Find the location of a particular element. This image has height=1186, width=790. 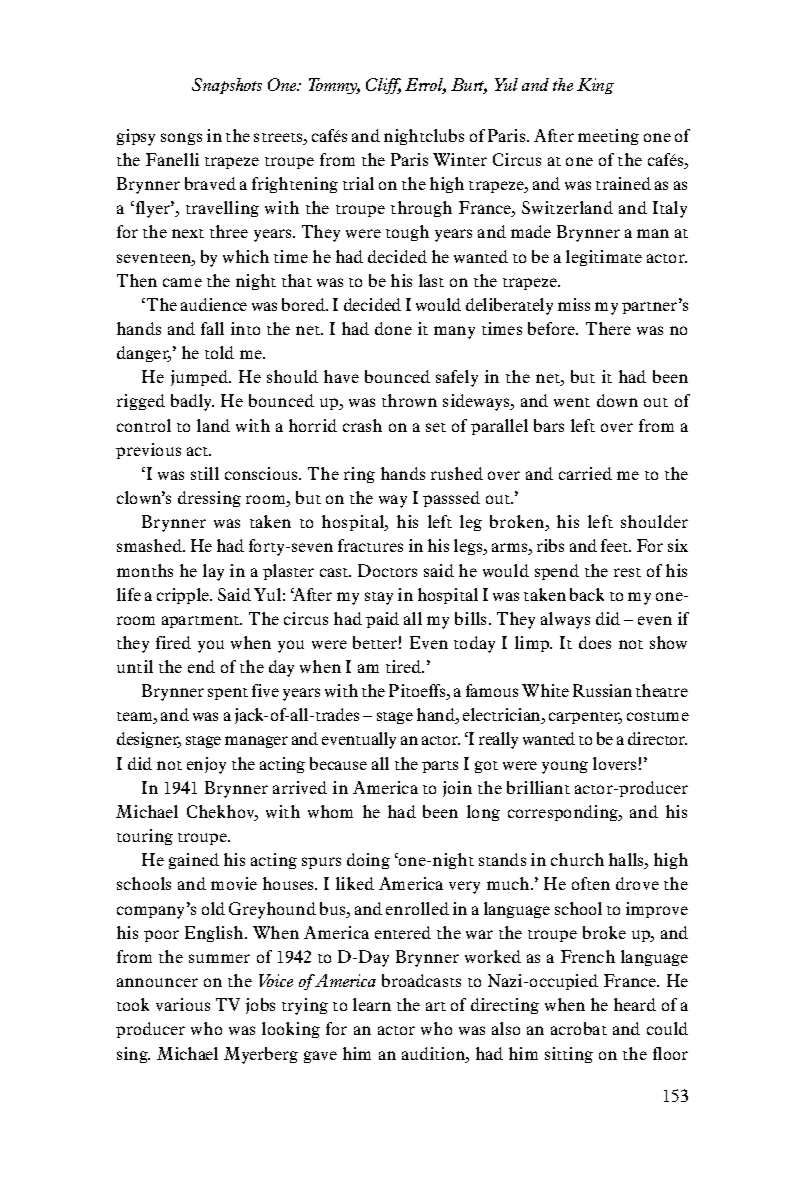

songs is located at coordinates (181, 139).
